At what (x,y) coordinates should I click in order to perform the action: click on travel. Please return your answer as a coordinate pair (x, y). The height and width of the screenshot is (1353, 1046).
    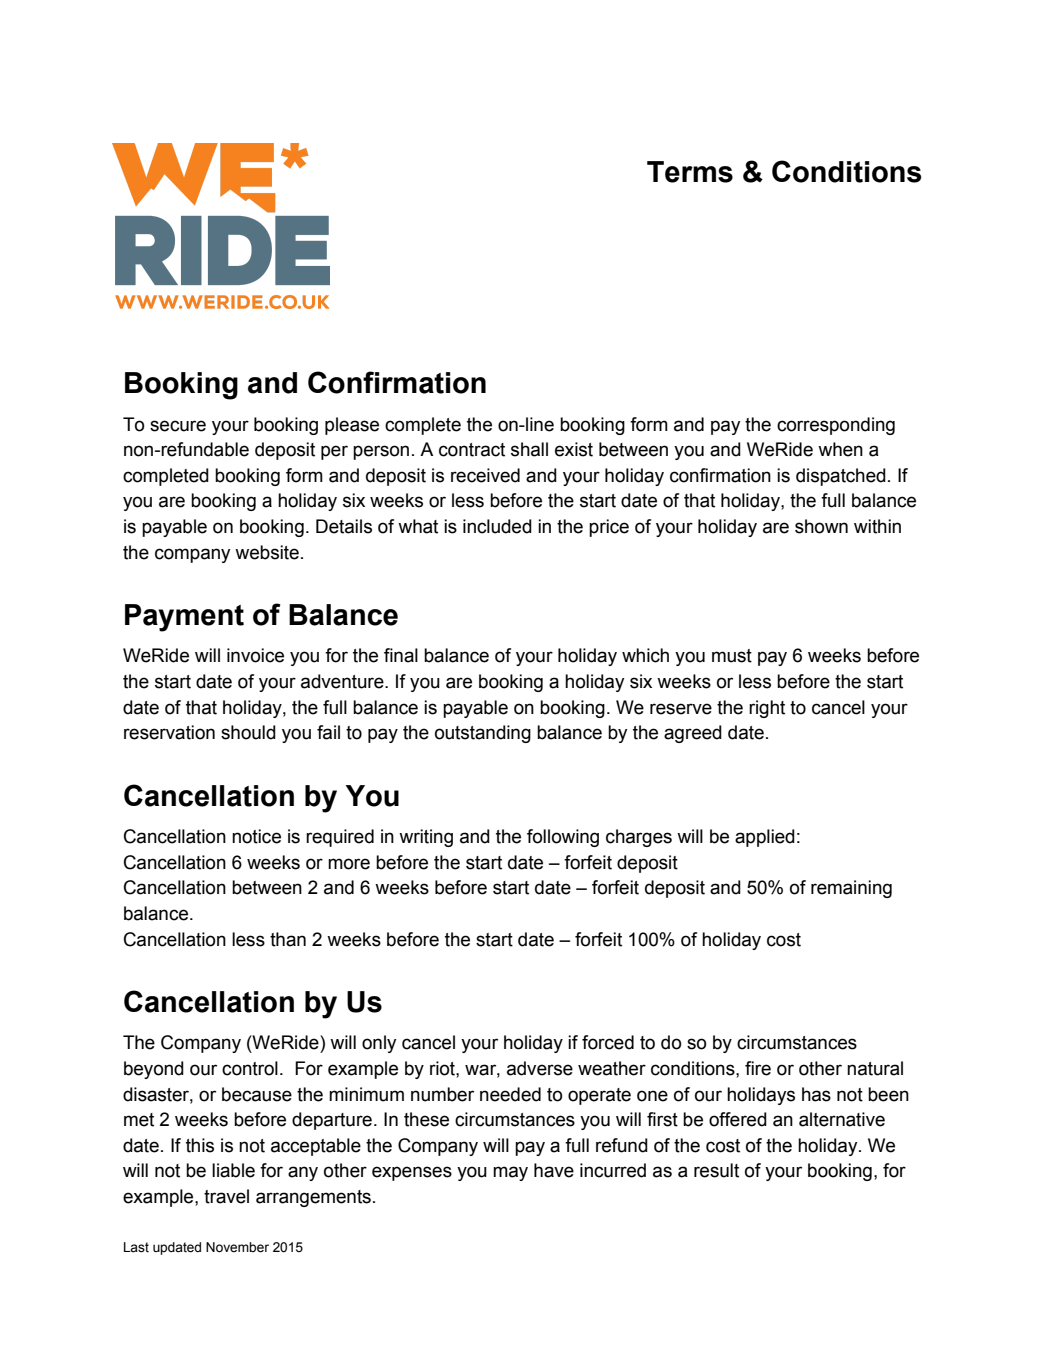
    Looking at the image, I should click on (226, 1196).
